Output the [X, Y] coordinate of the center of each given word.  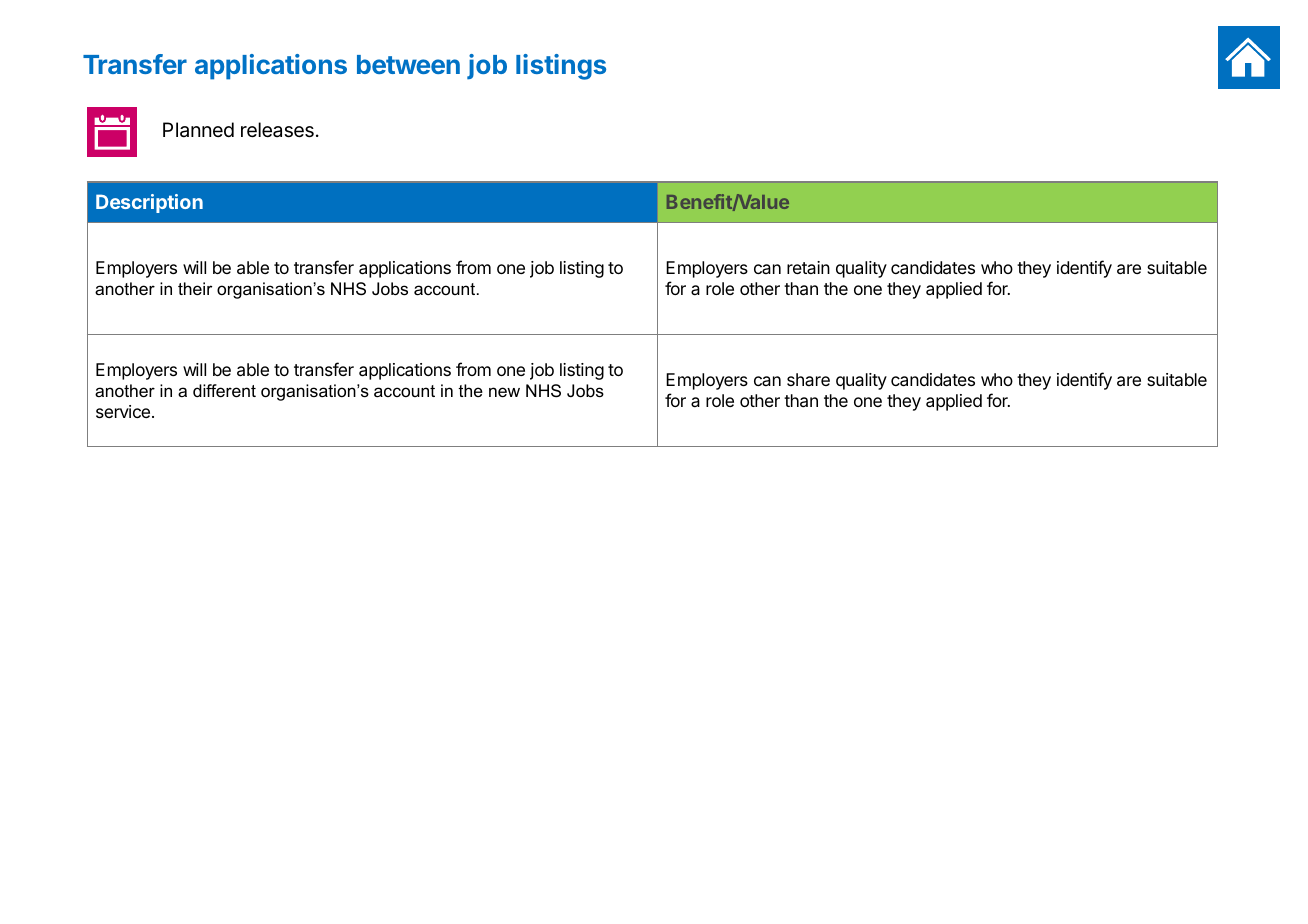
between [408, 64]
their [195, 289]
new [504, 392]
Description [149, 203]
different [224, 391]
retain [808, 267]
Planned [198, 130]
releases [277, 130]
